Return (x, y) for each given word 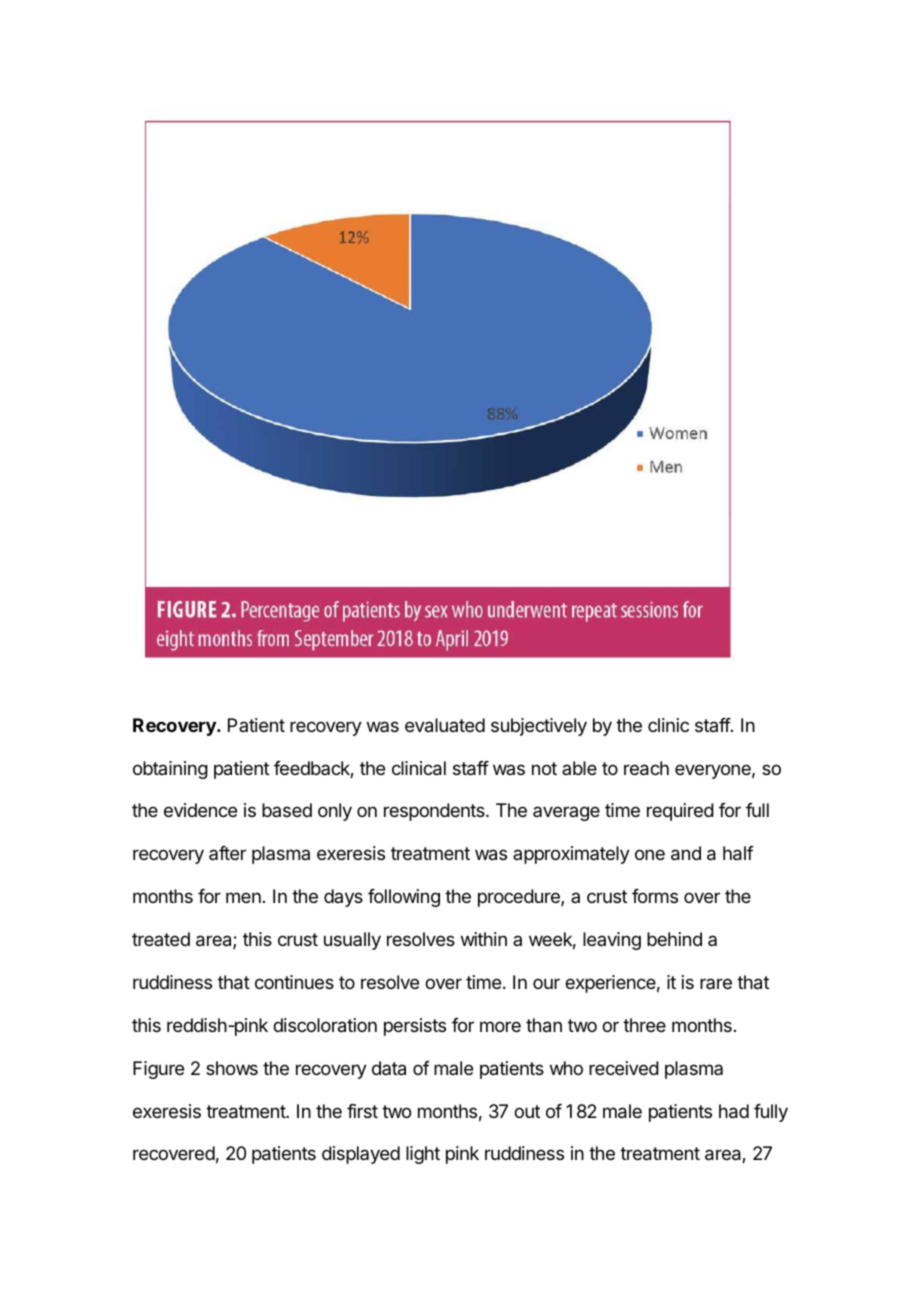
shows (232, 1068)
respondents (435, 812)
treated (161, 939)
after (227, 853)
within (484, 939)
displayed (361, 1155)
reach (646, 768)
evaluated (445, 725)
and (686, 853)
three (644, 1025)
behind (674, 939)
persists (415, 1027)
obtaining (170, 770)
